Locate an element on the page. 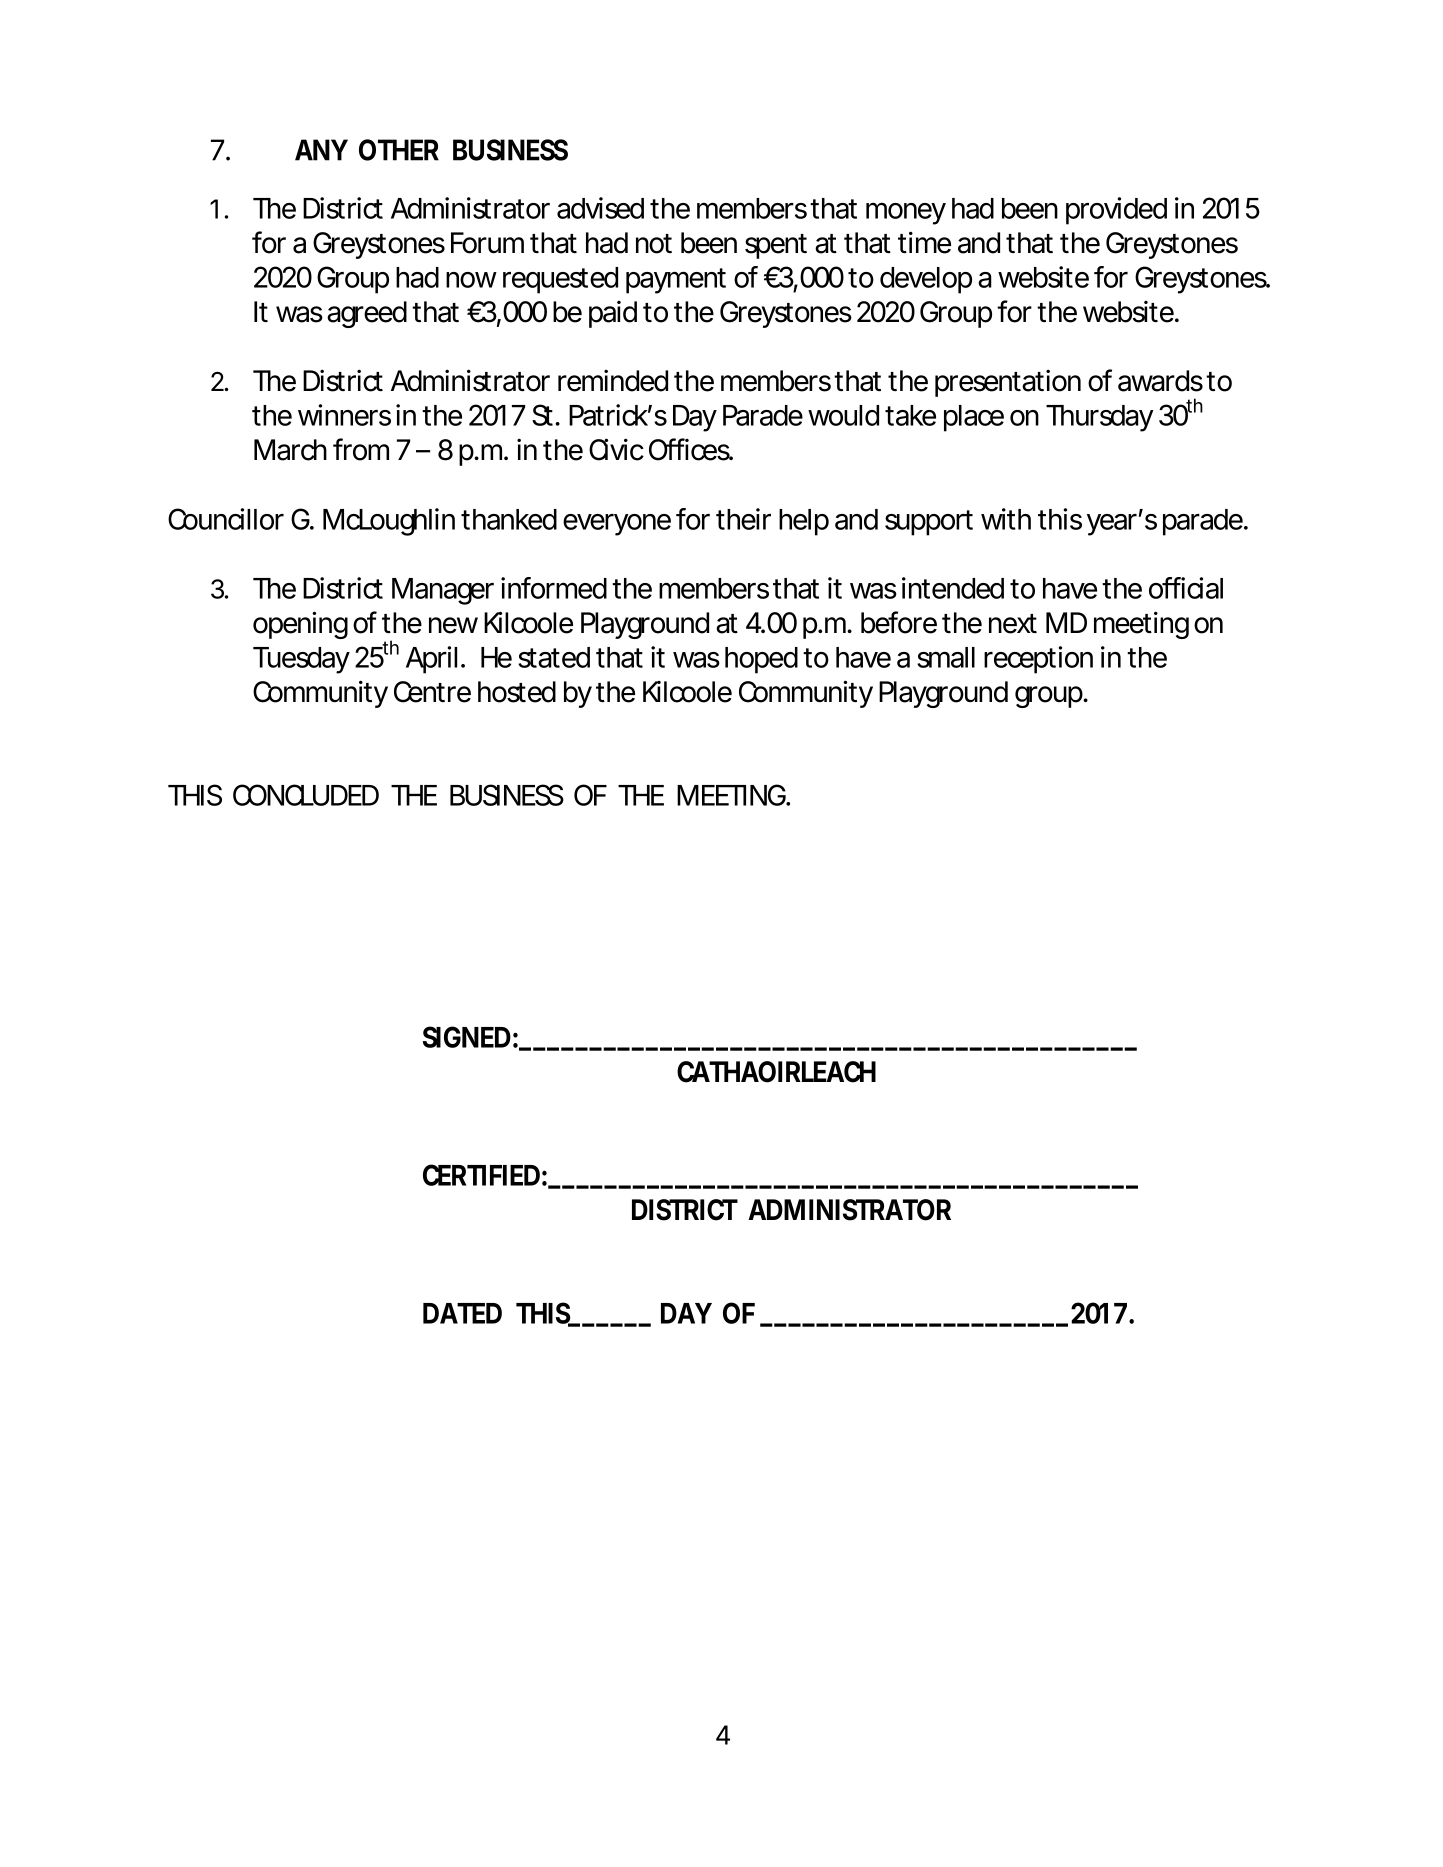 The height and width of the image is (1867, 1443). not is located at coordinates (654, 244).
